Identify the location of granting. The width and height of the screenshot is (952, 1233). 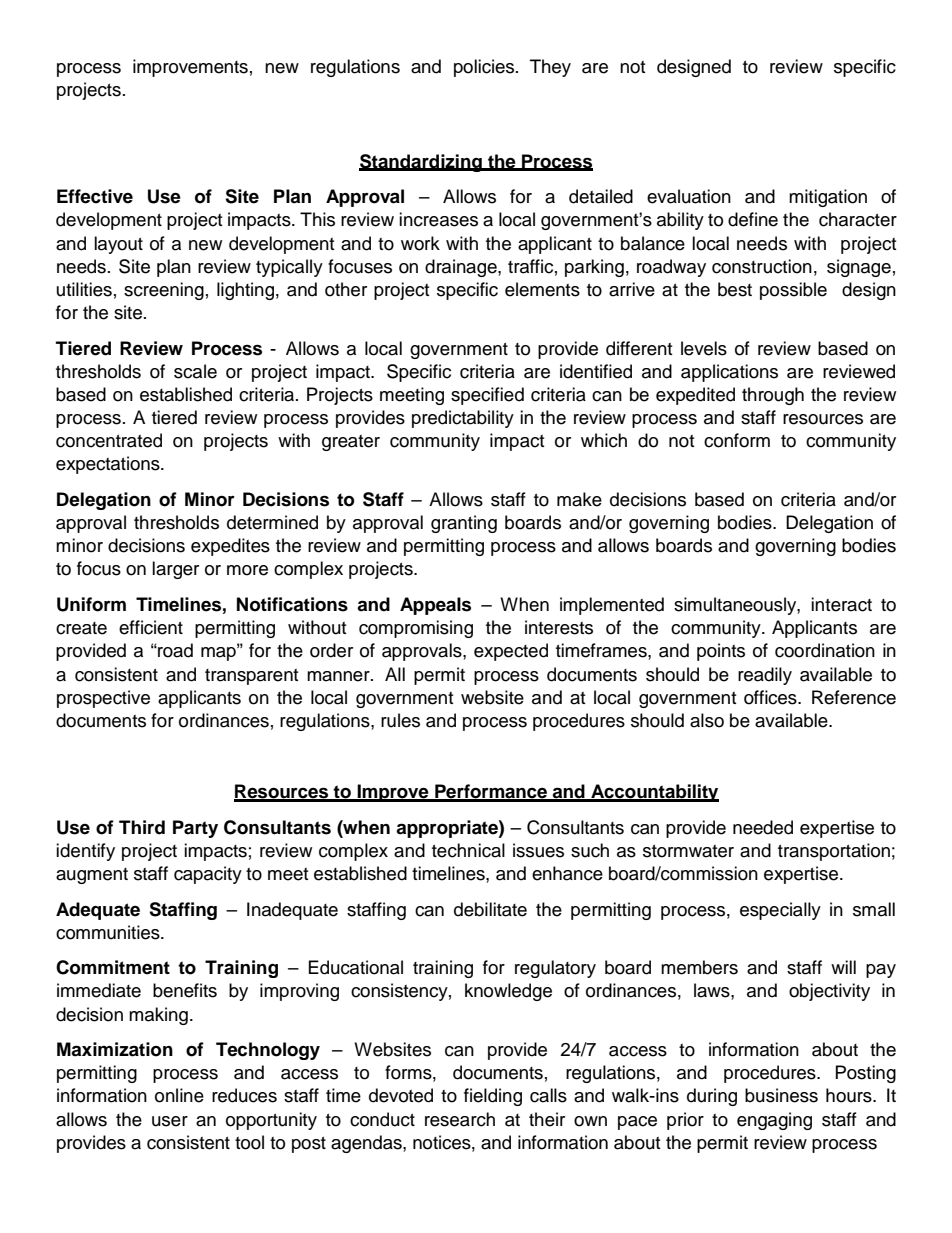
(464, 524).
